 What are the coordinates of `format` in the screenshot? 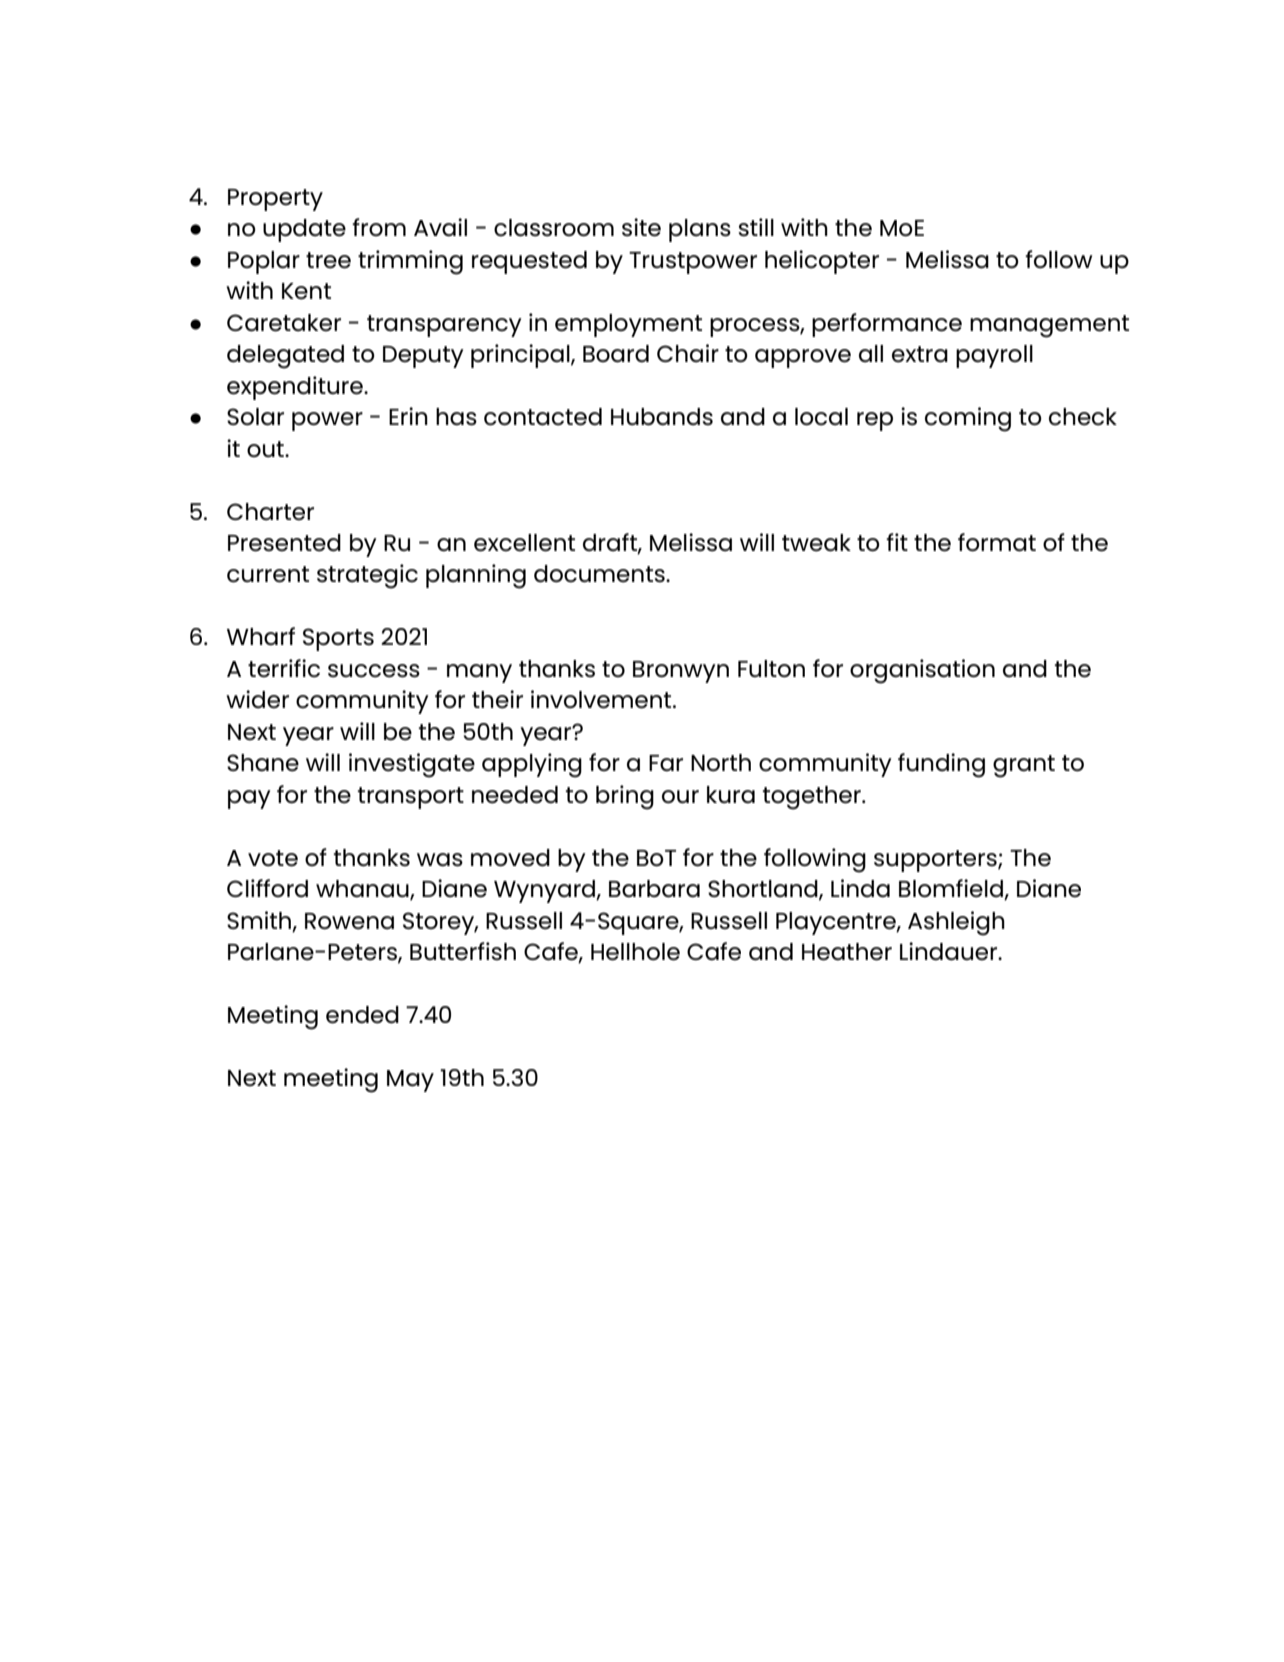 It's located at (997, 542).
